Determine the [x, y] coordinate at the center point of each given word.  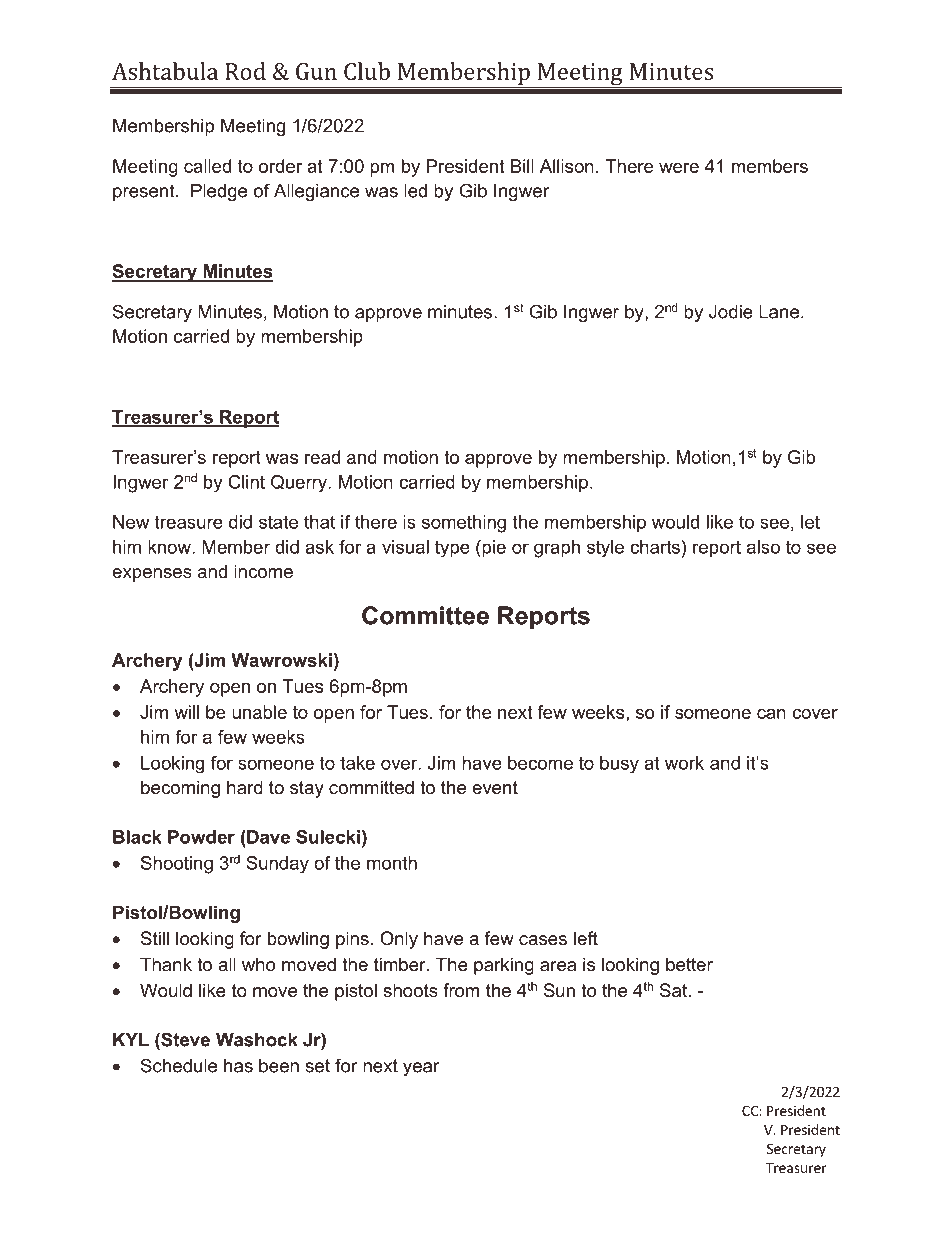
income [263, 571]
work [684, 763]
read [322, 457]
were [679, 168]
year [421, 1069]
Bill [522, 166]
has [238, 1066]
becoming [180, 789]
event [495, 788]
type [452, 549]
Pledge [219, 192]
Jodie [731, 312]
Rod [245, 71]
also [763, 547]
